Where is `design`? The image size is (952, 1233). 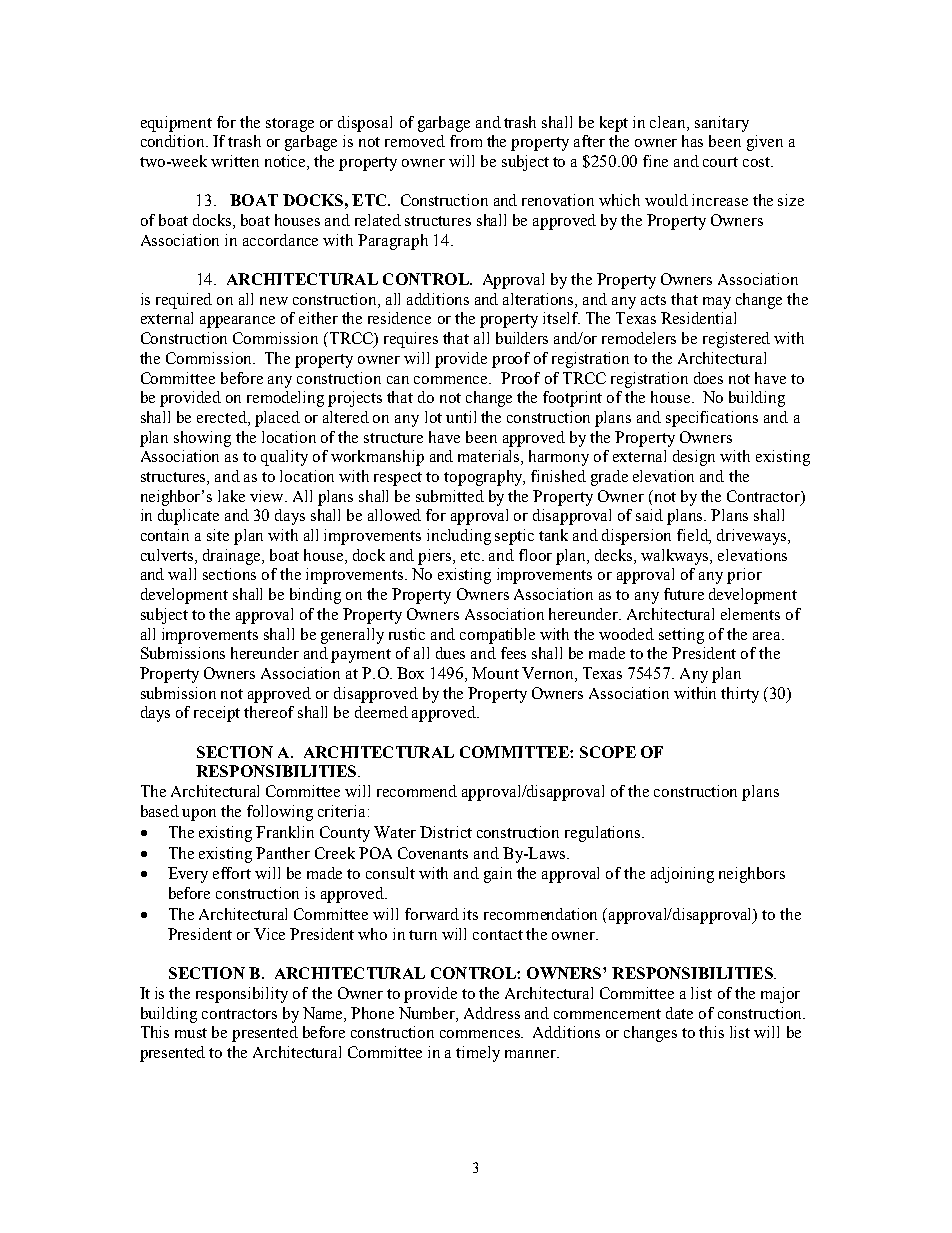 design is located at coordinates (694, 458).
